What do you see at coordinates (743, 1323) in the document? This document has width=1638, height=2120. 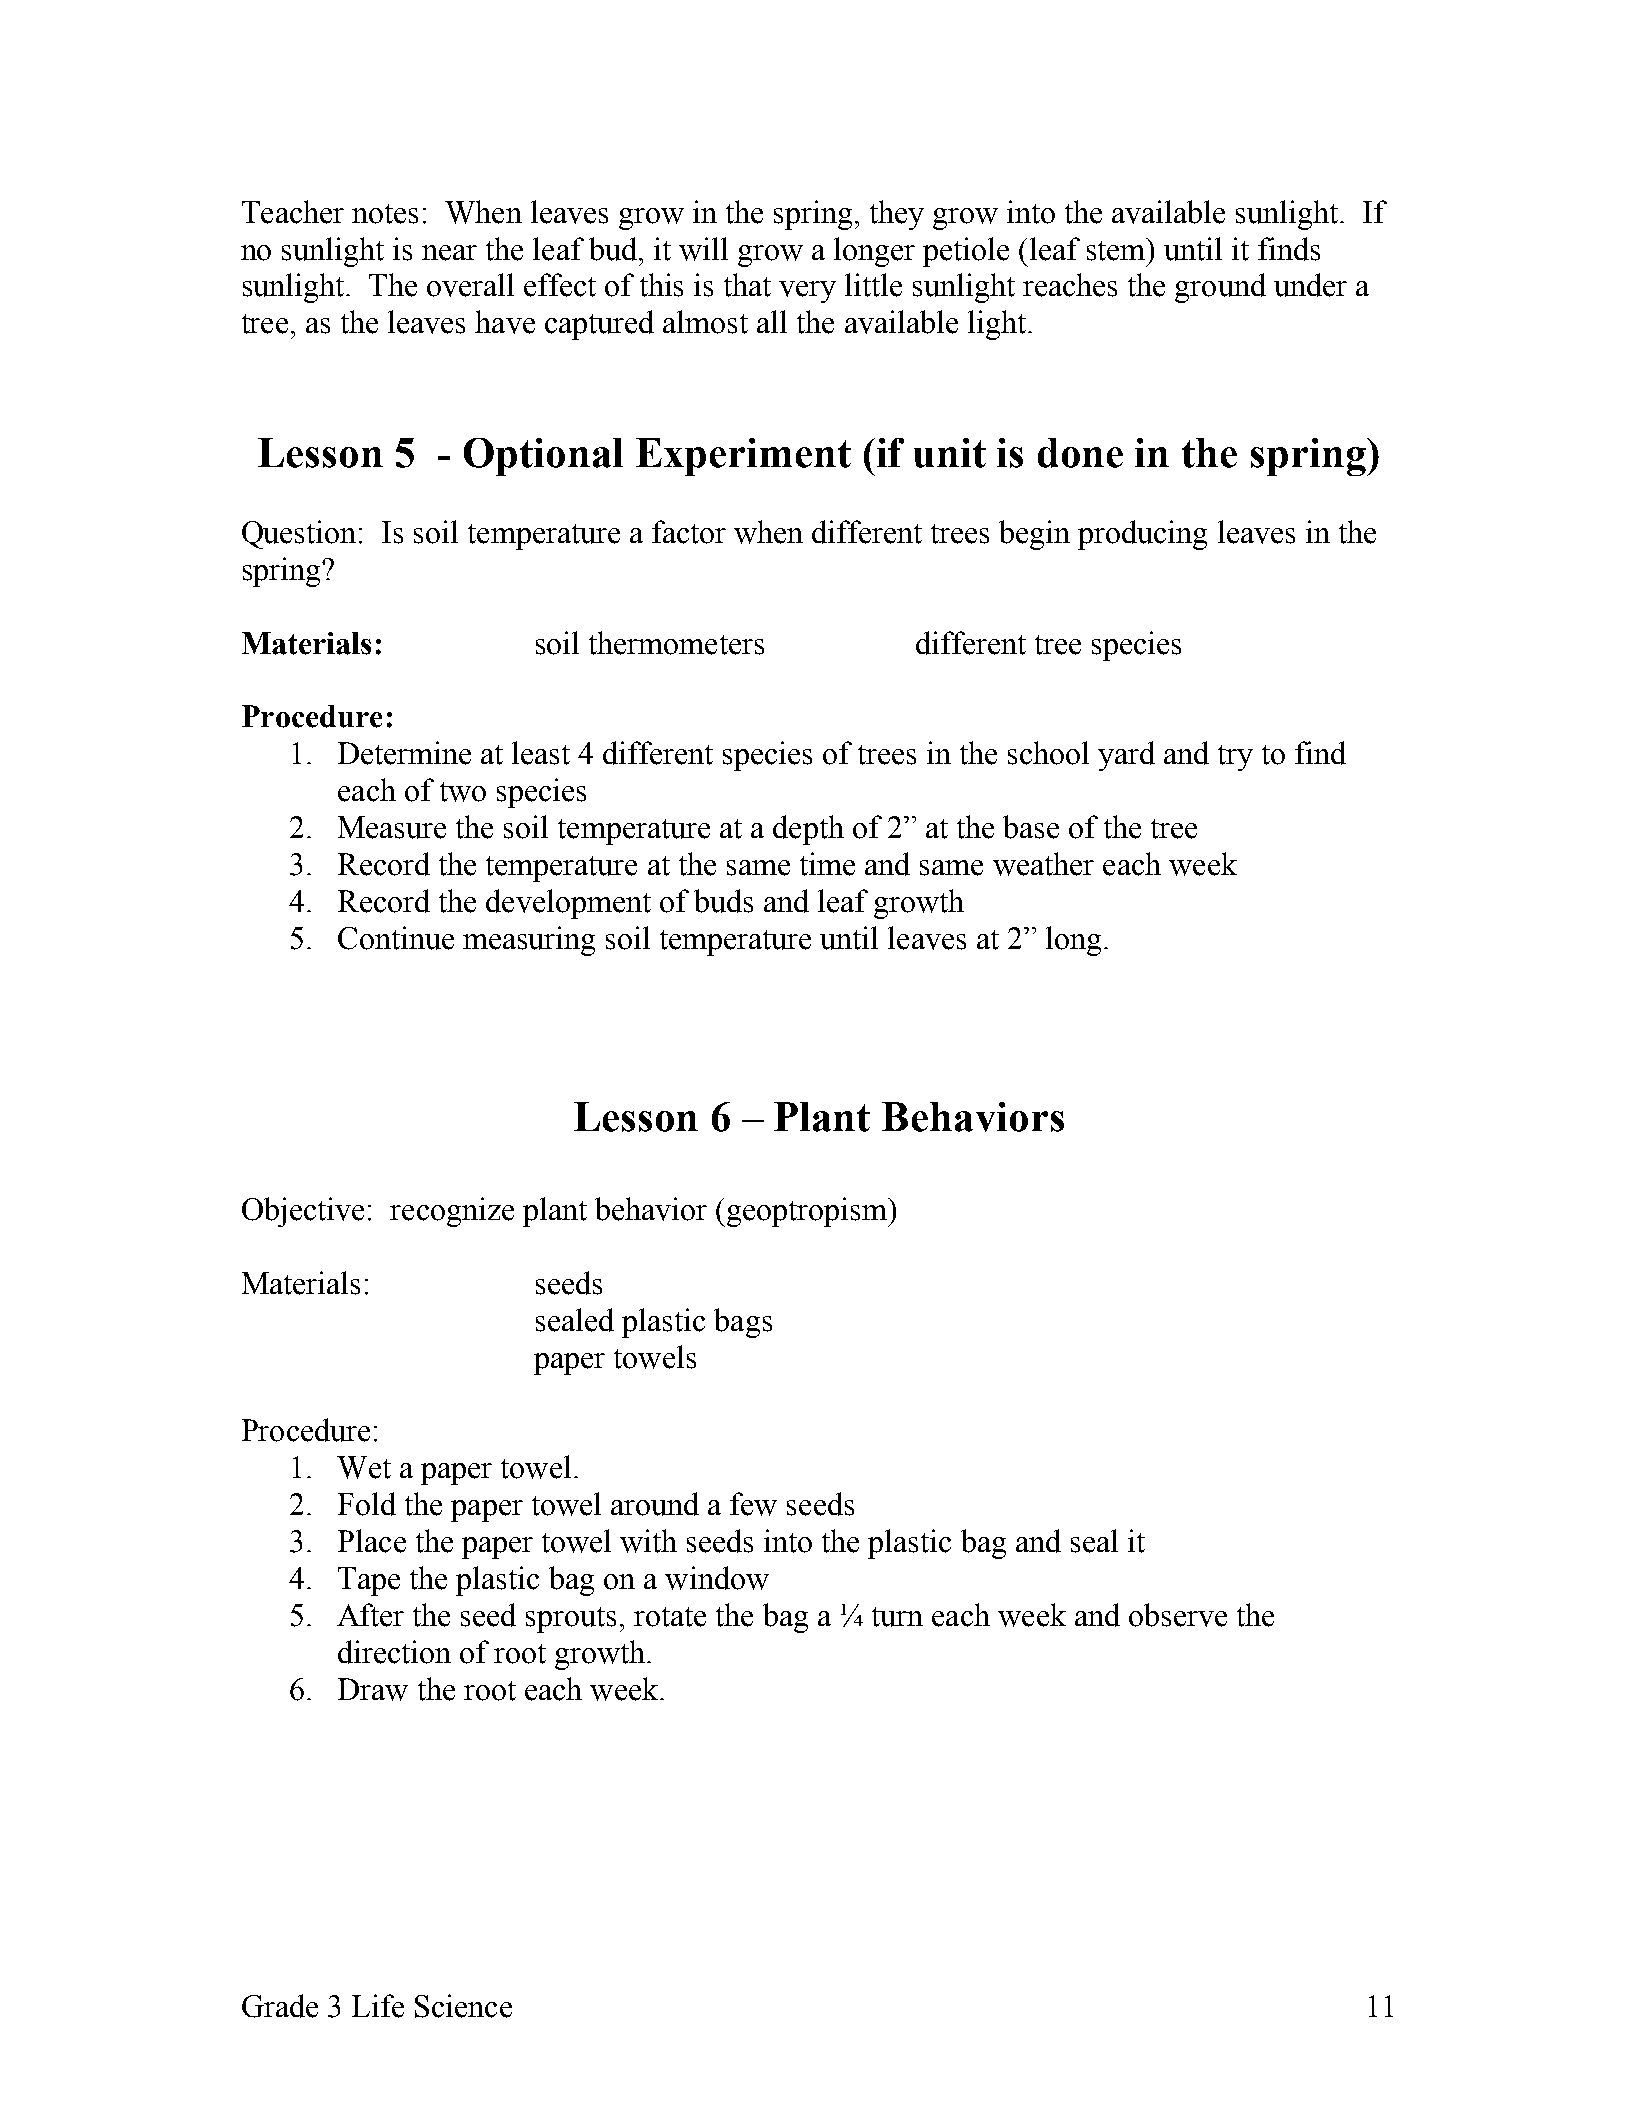 I see `bags` at bounding box center [743, 1323].
